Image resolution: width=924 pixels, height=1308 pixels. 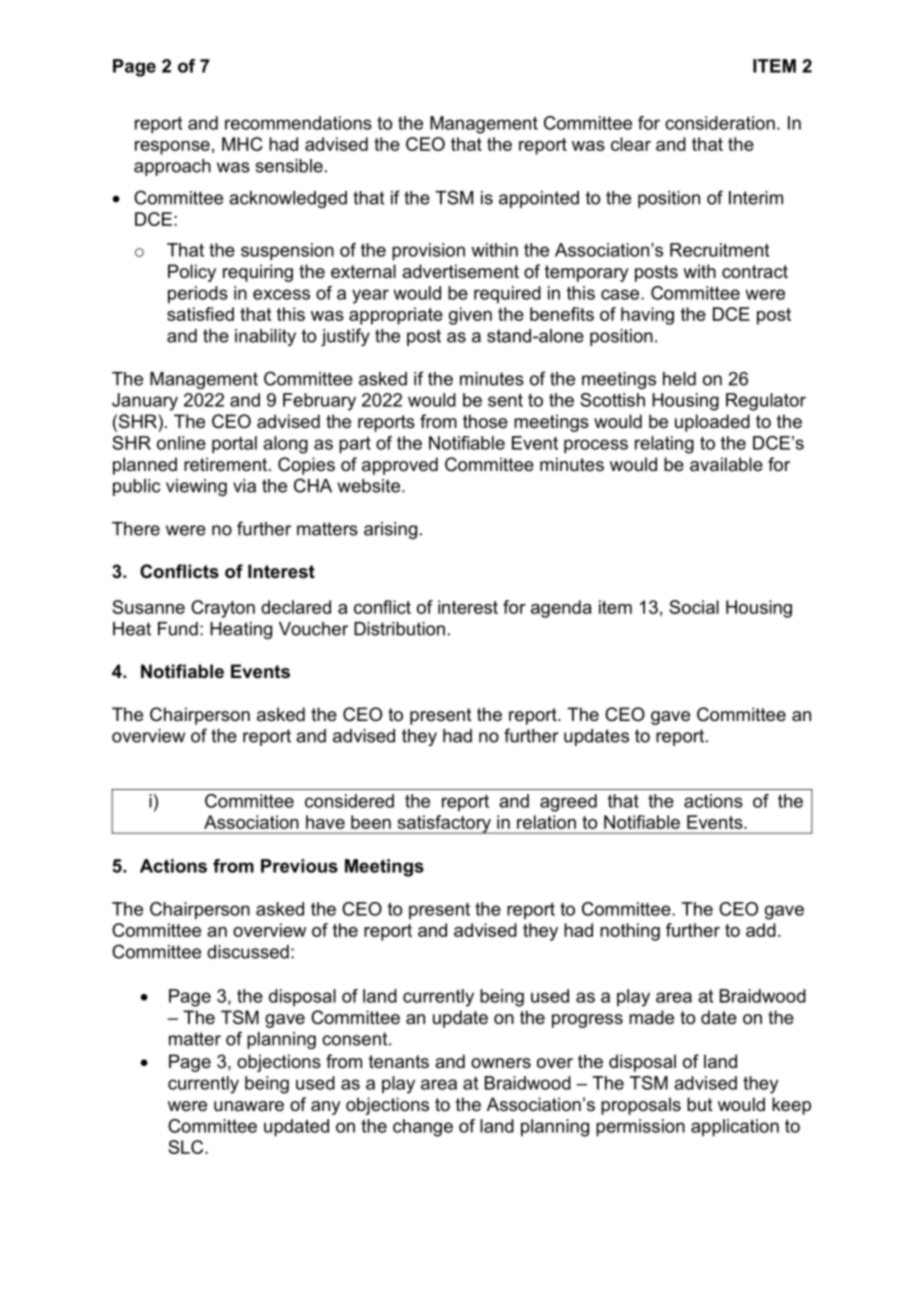 What do you see at coordinates (200, 314) in the page?
I see `satisfied` at bounding box center [200, 314].
